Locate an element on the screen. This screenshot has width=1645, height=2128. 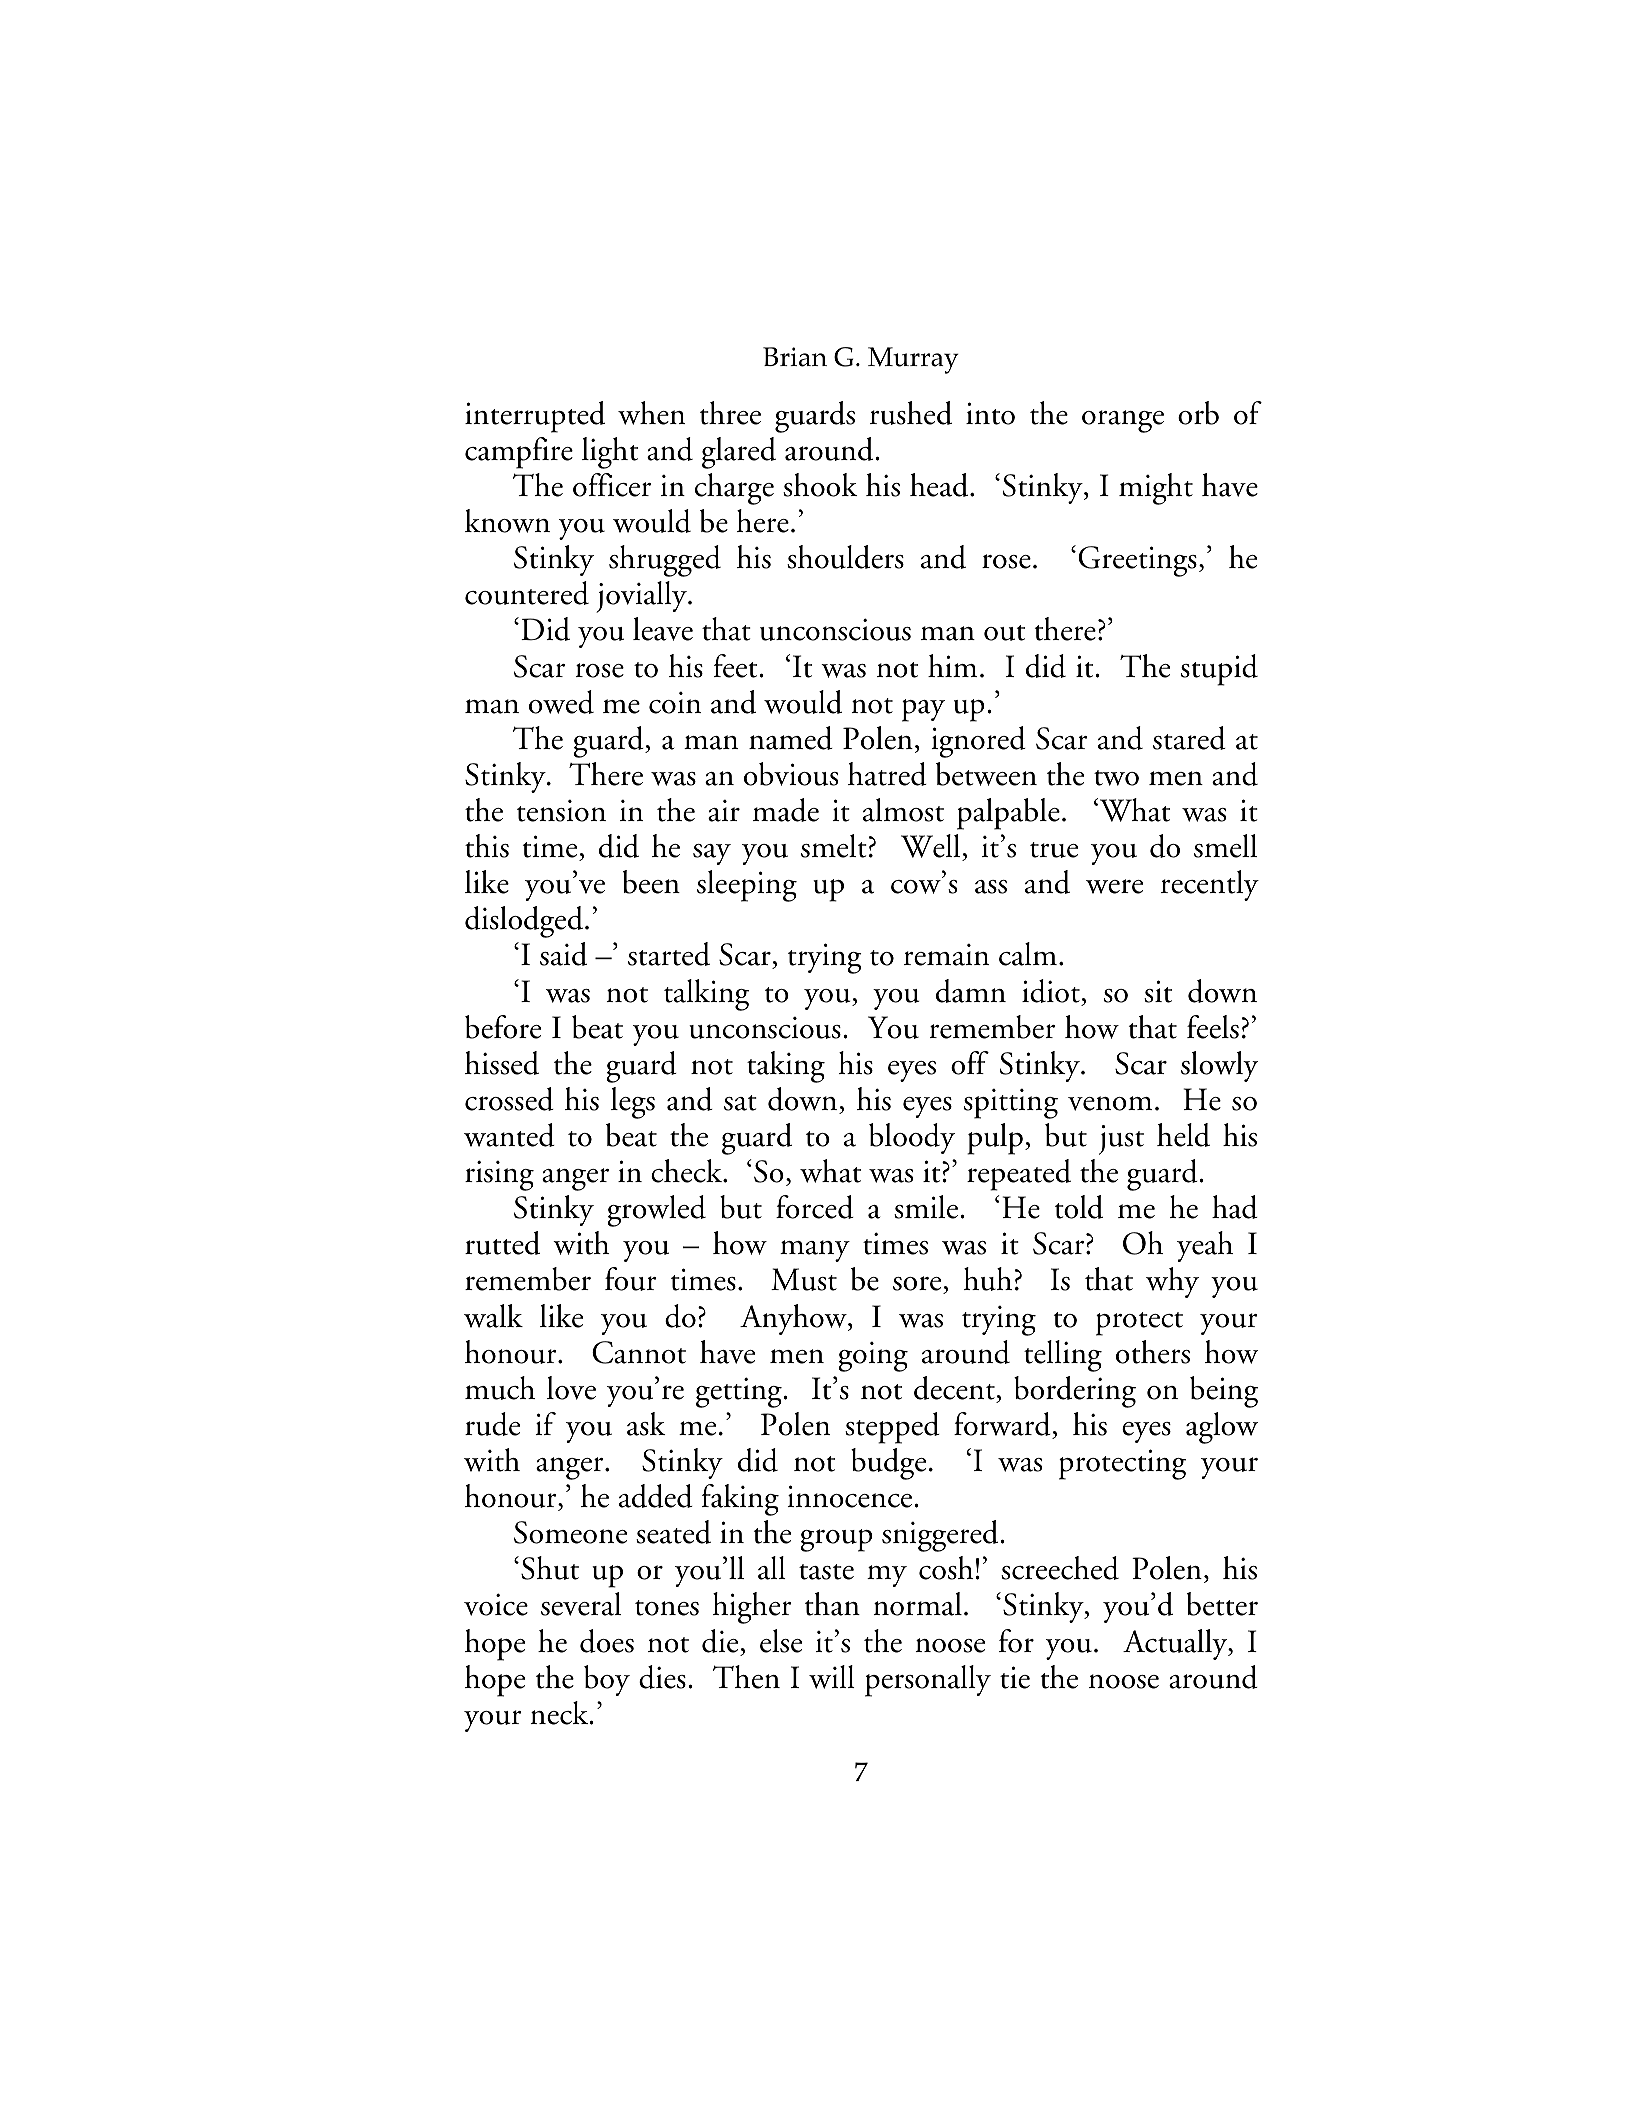
just is located at coordinates (1121, 1140).
